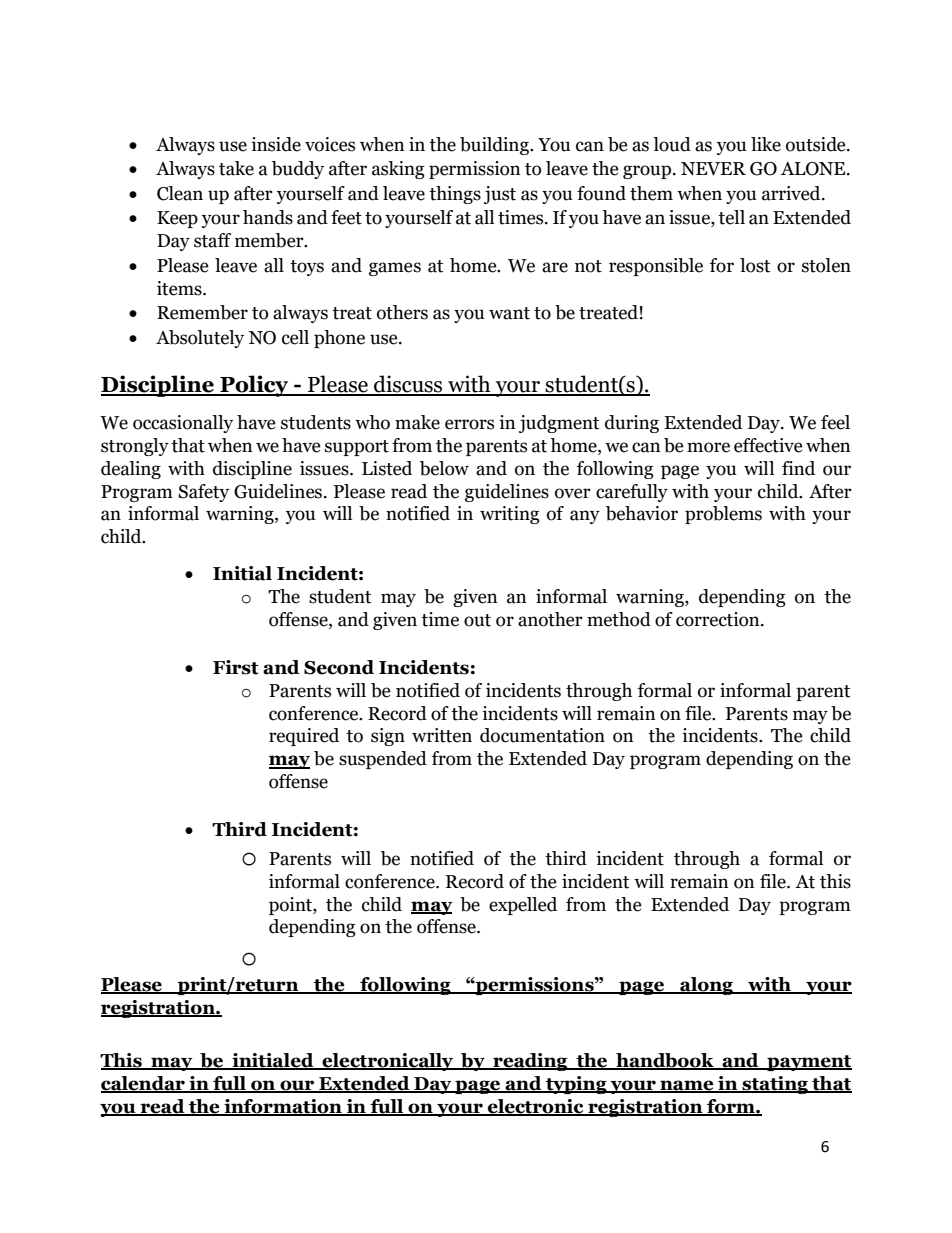 This image has width=952, height=1233. Describe the element at coordinates (523, 906) in the image. I see `expelled` at that location.
